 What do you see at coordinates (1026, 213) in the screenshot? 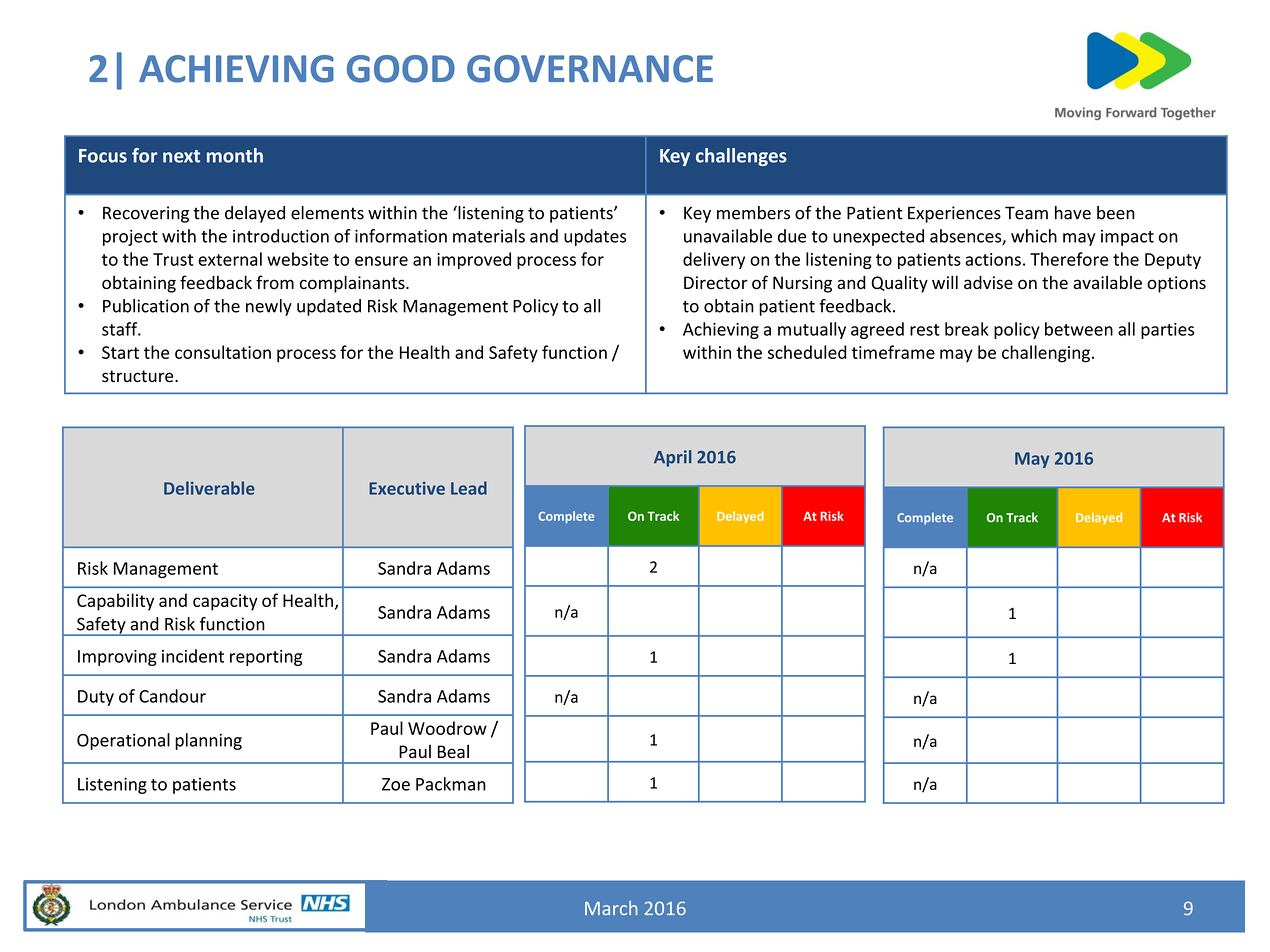
I see `Team` at bounding box center [1026, 213].
